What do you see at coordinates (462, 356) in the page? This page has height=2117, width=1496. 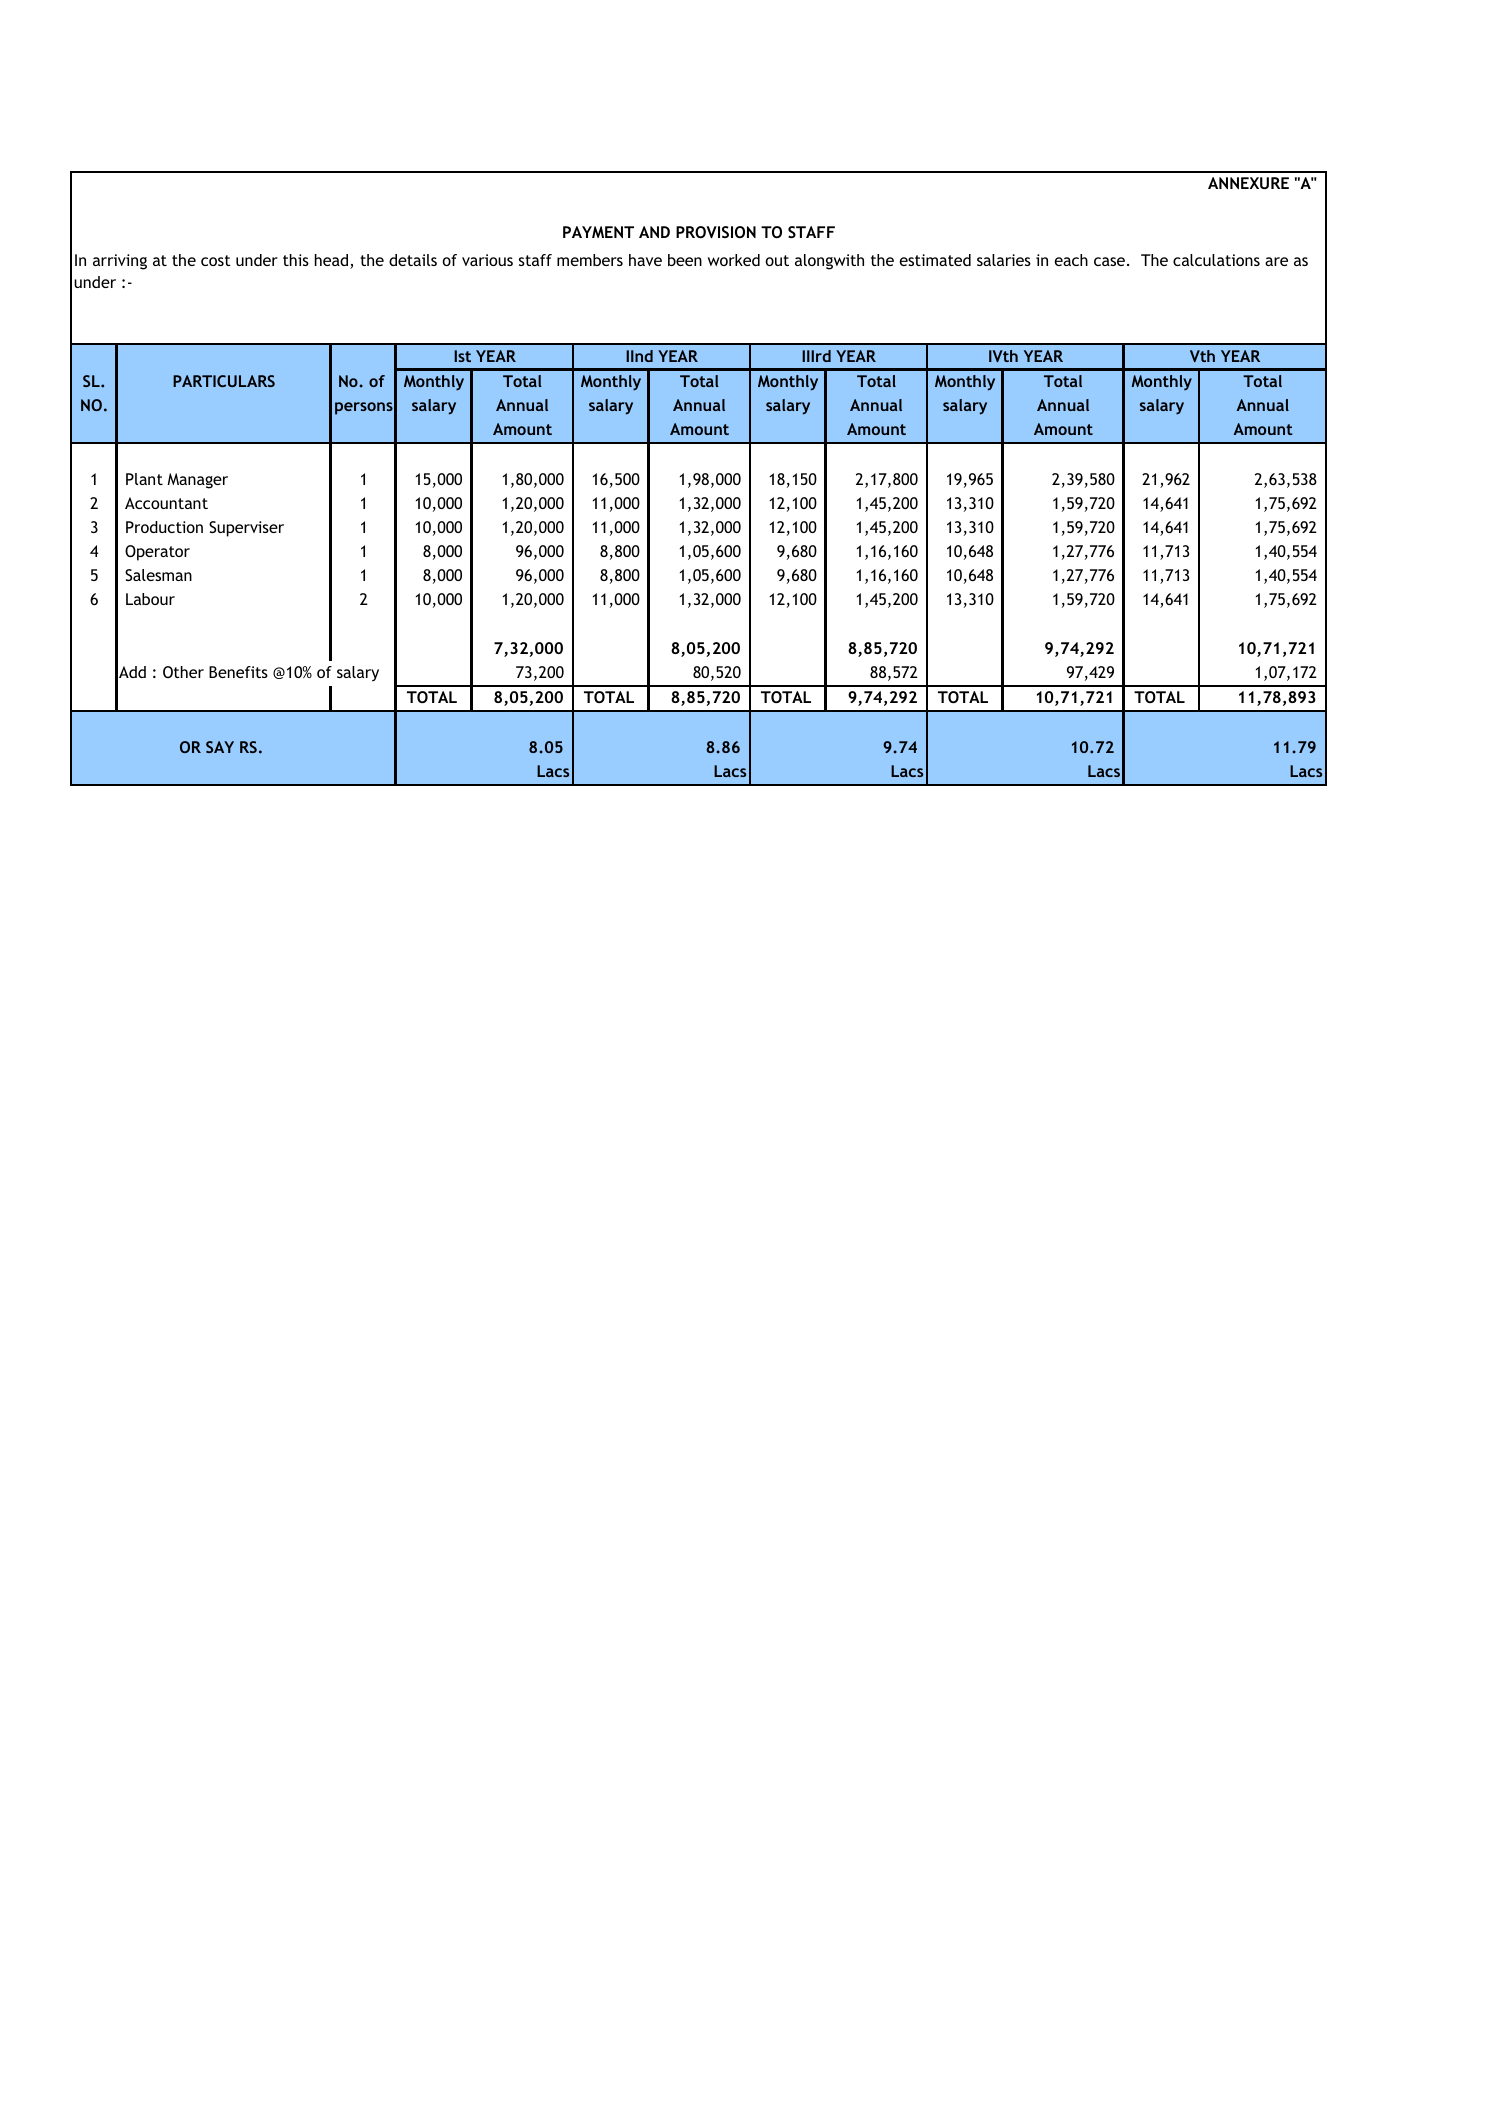 I see `Ist` at bounding box center [462, 356].
